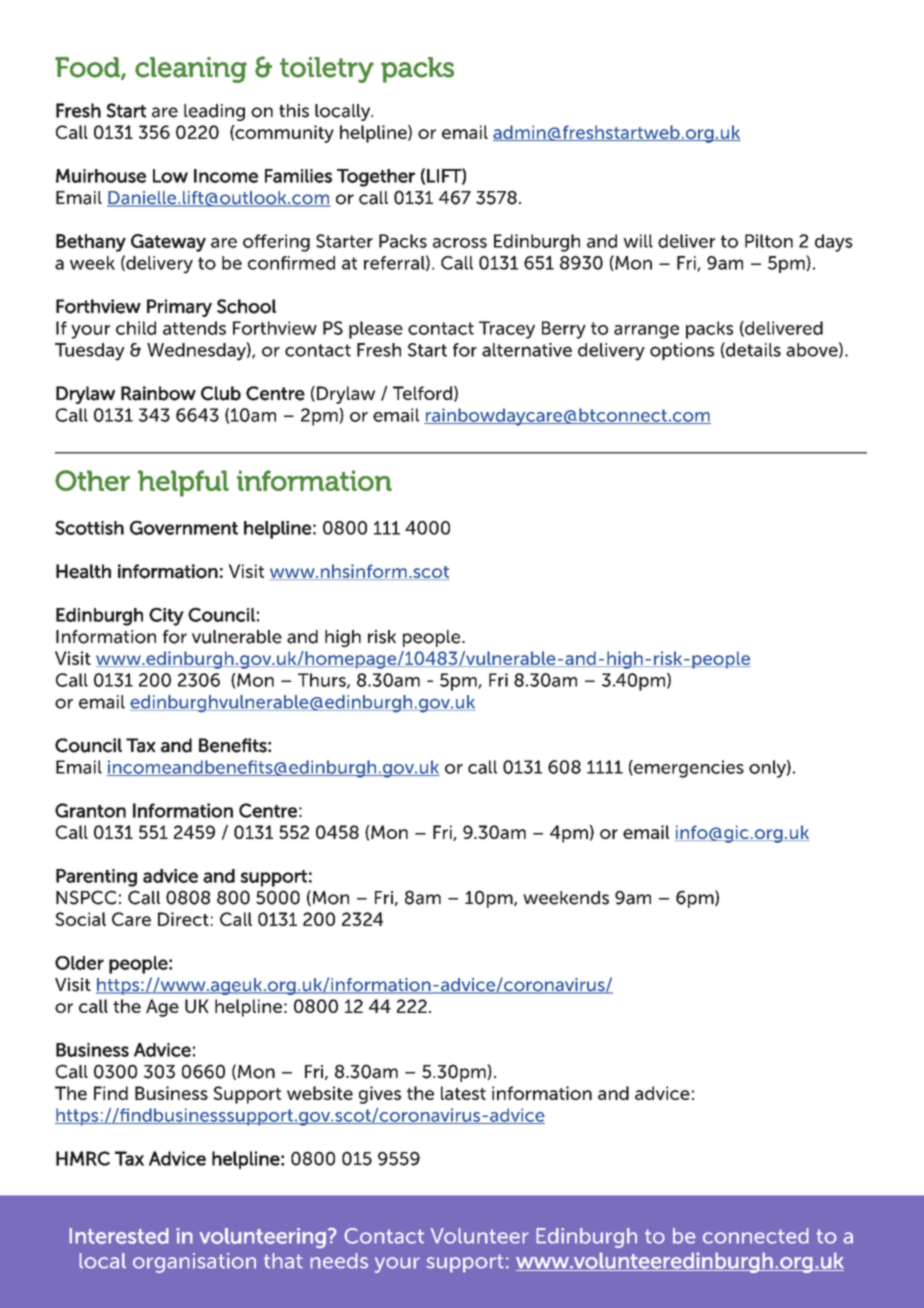 The image size is (924, 1308). Describe the element at coordinates (756, 1236) in the image. I see `connected` at that location.
